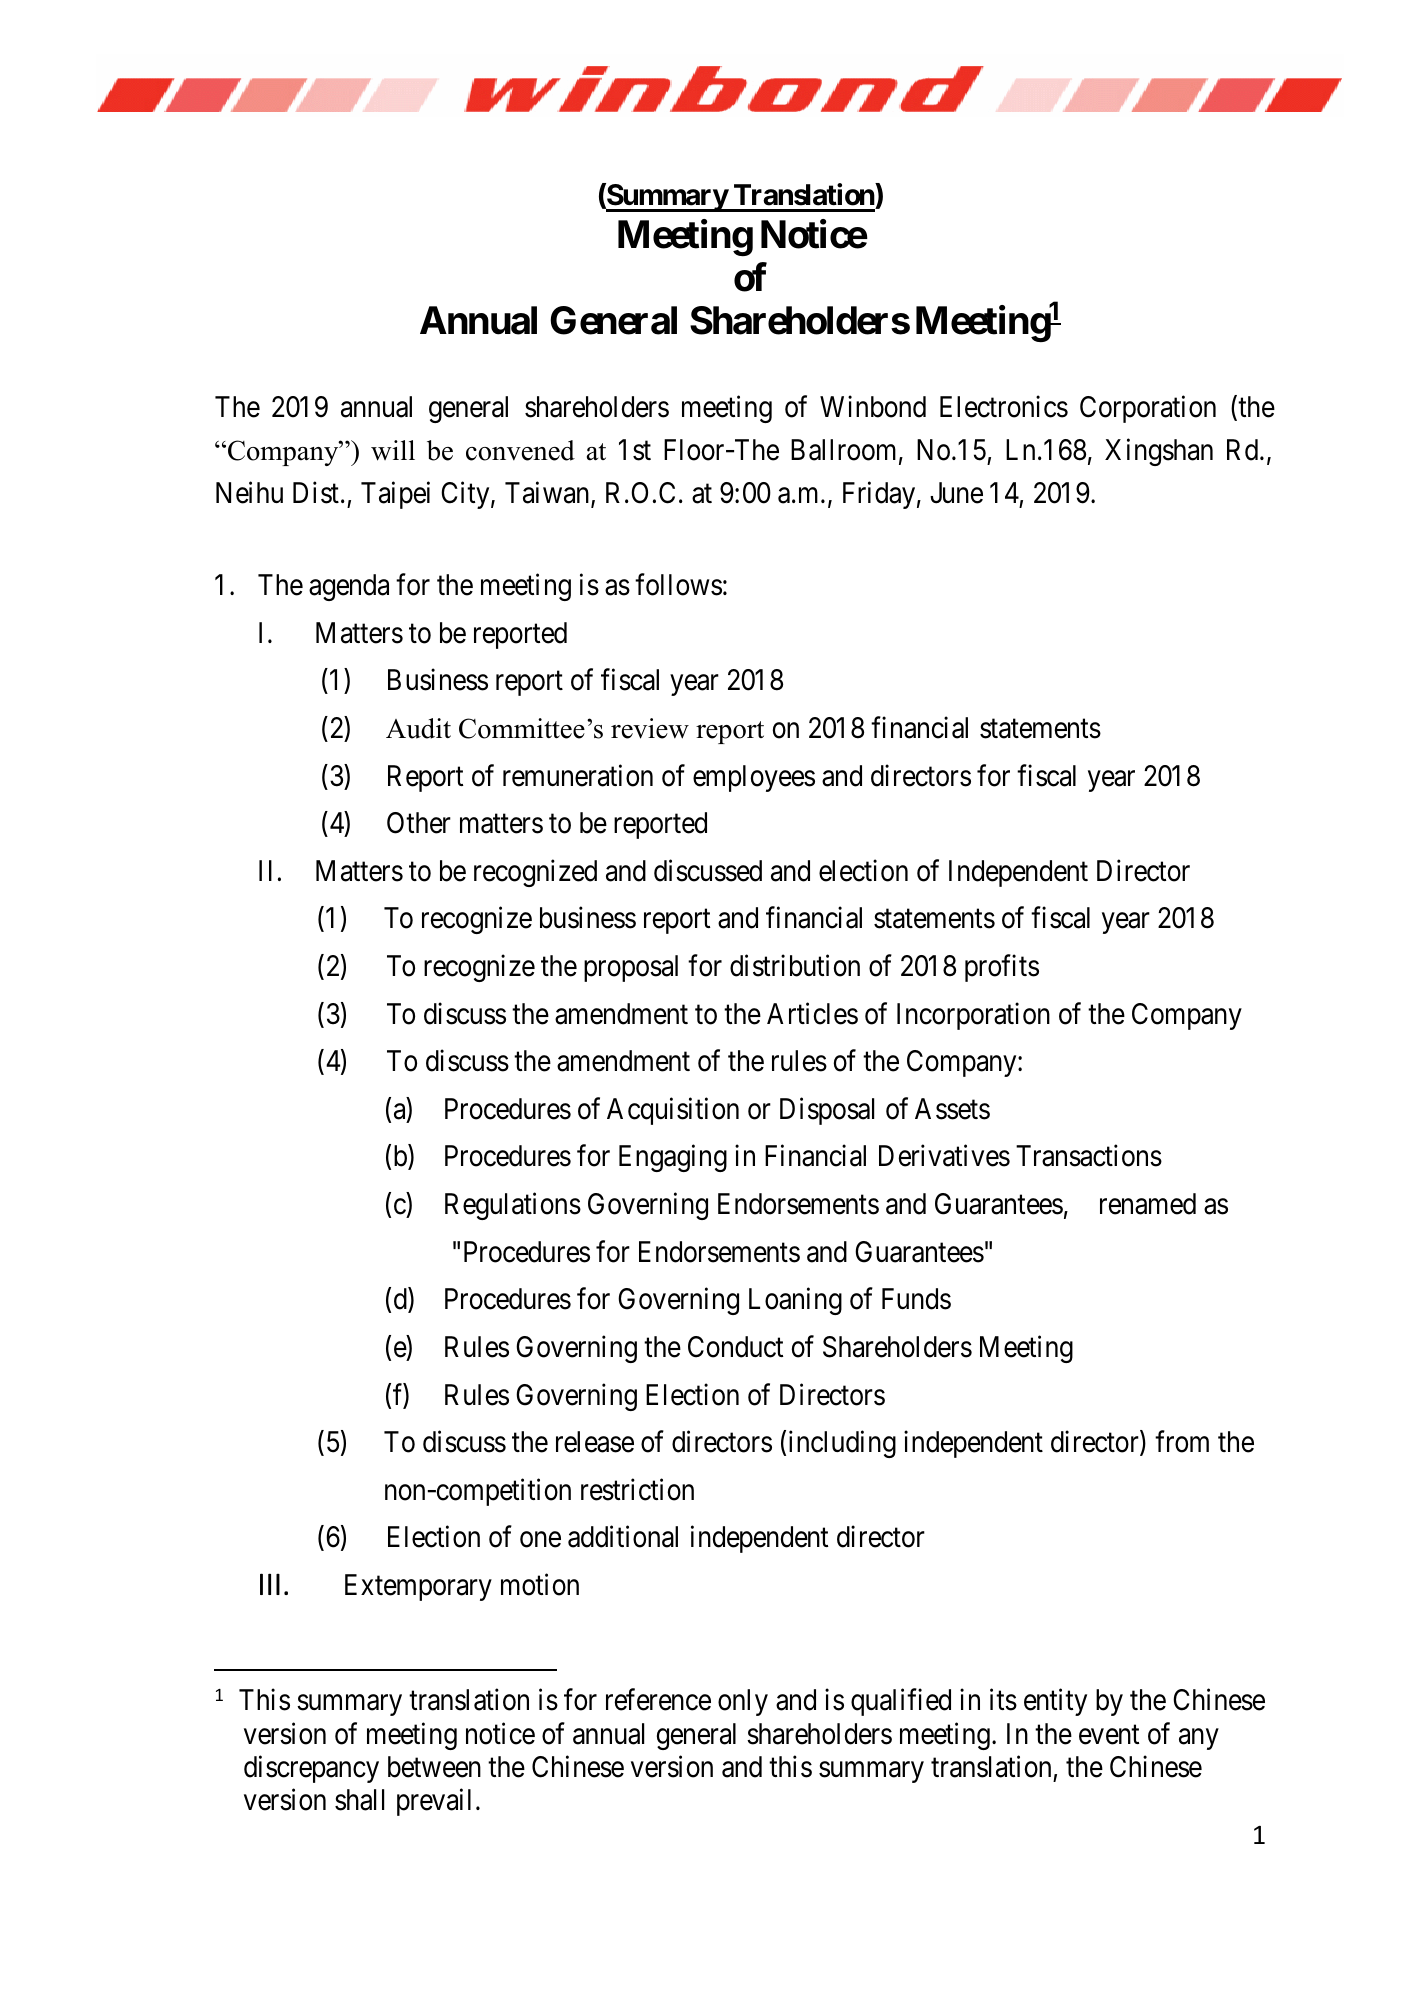 This screenshot has width=1418, height=2005. Describe the element at coordinates (1109, 1735) in the screenshot. I see `event` at that location.
